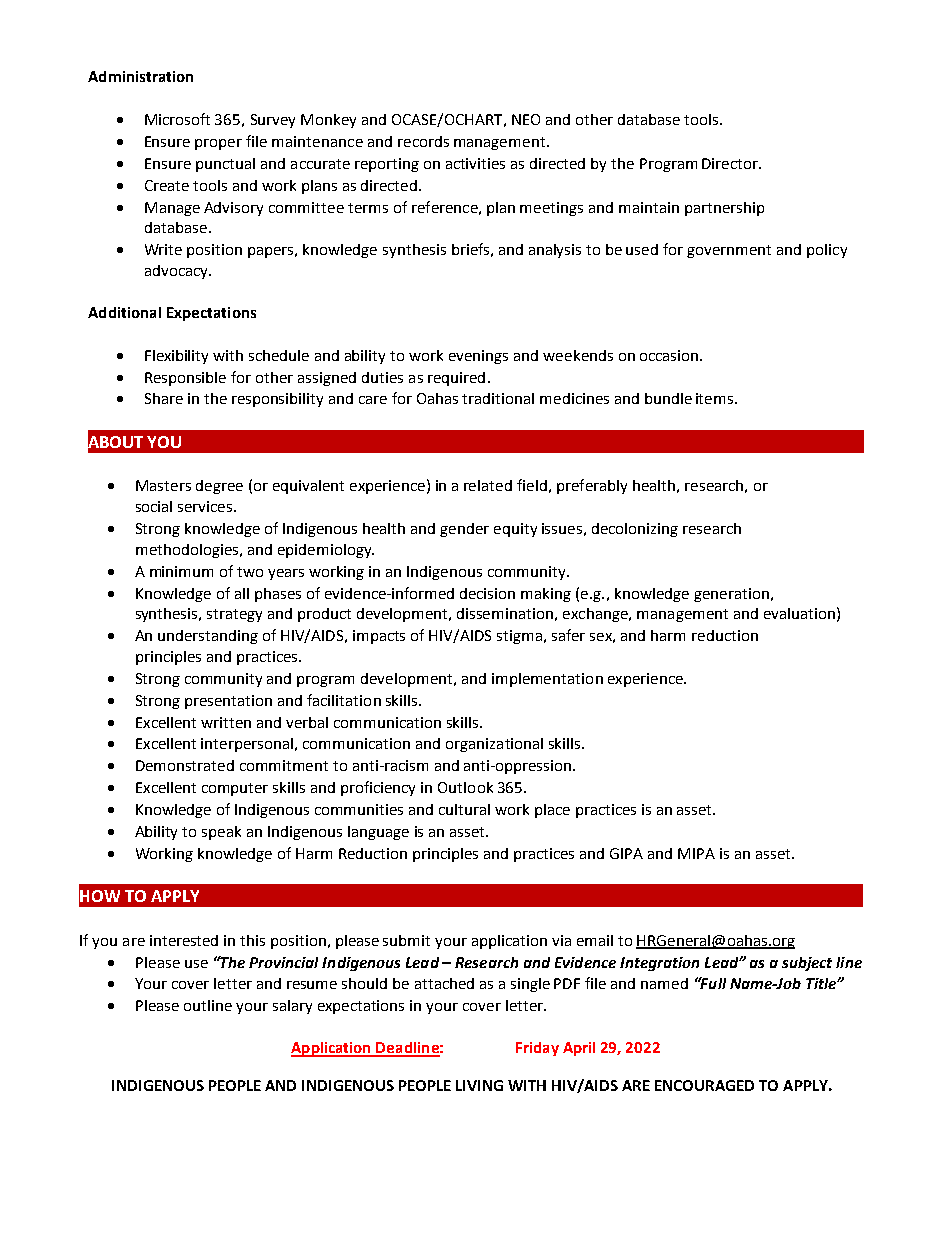 The width and height of the screenshot is (952, 1233). What do you see at coordinates (487, 593) in the screenshot?
I see `decision` at bounding box center [487, 593].
